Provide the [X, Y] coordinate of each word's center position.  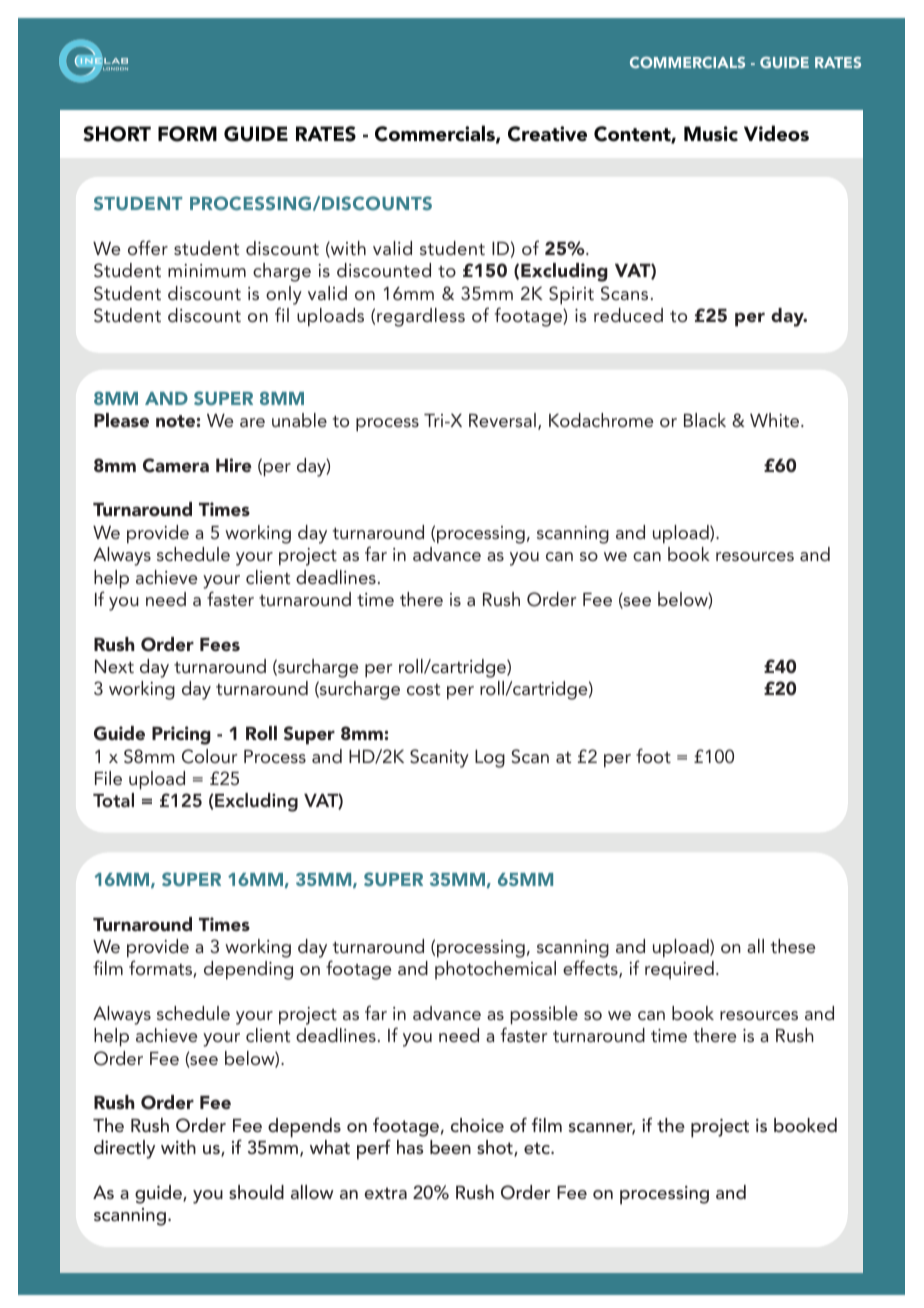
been [450, 1147]
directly [124, 1149]
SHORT [117, 134]
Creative [547, 134]
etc [538, 1148]
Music [711, 134]
